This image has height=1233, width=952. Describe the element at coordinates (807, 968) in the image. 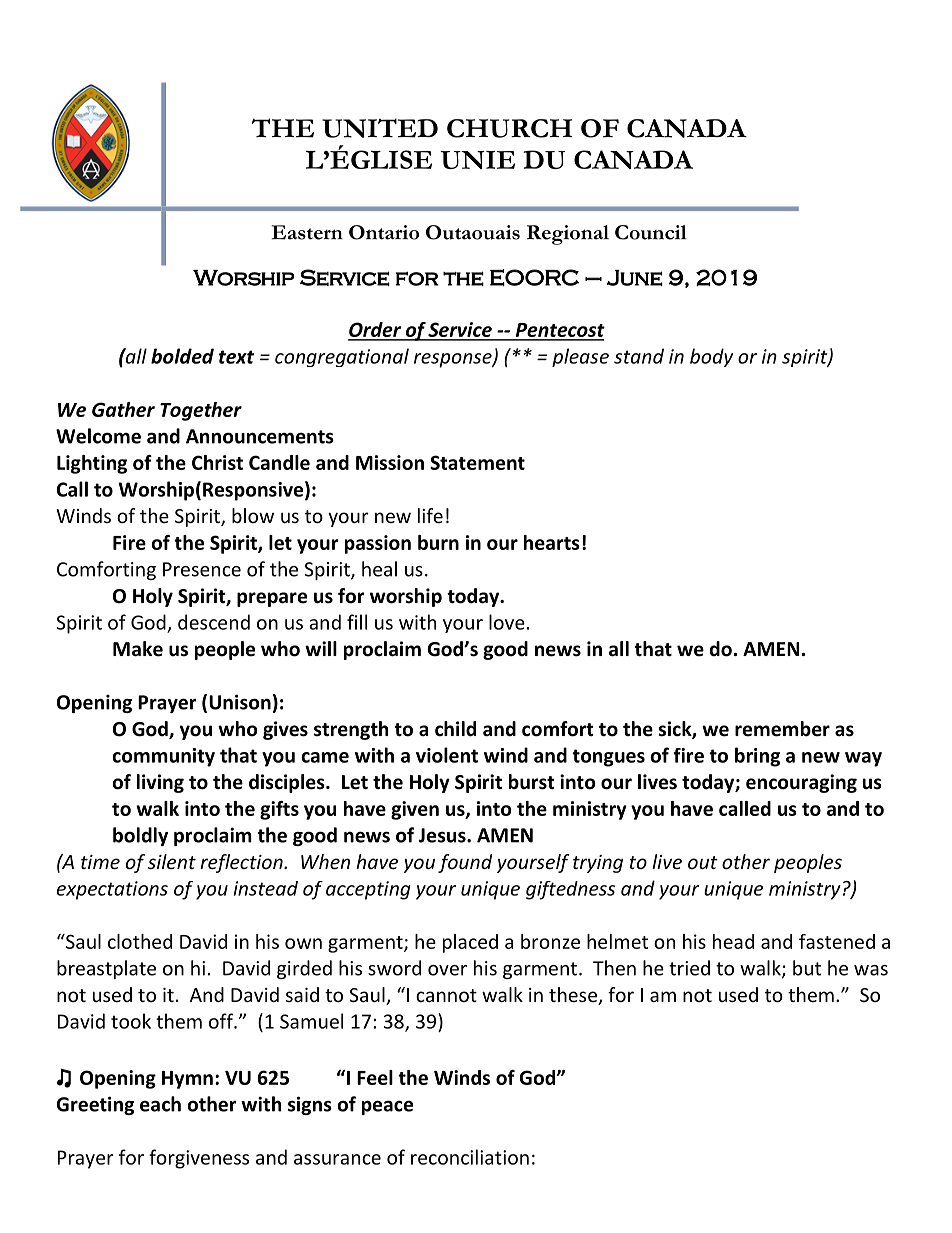

I see `but` at that location.
